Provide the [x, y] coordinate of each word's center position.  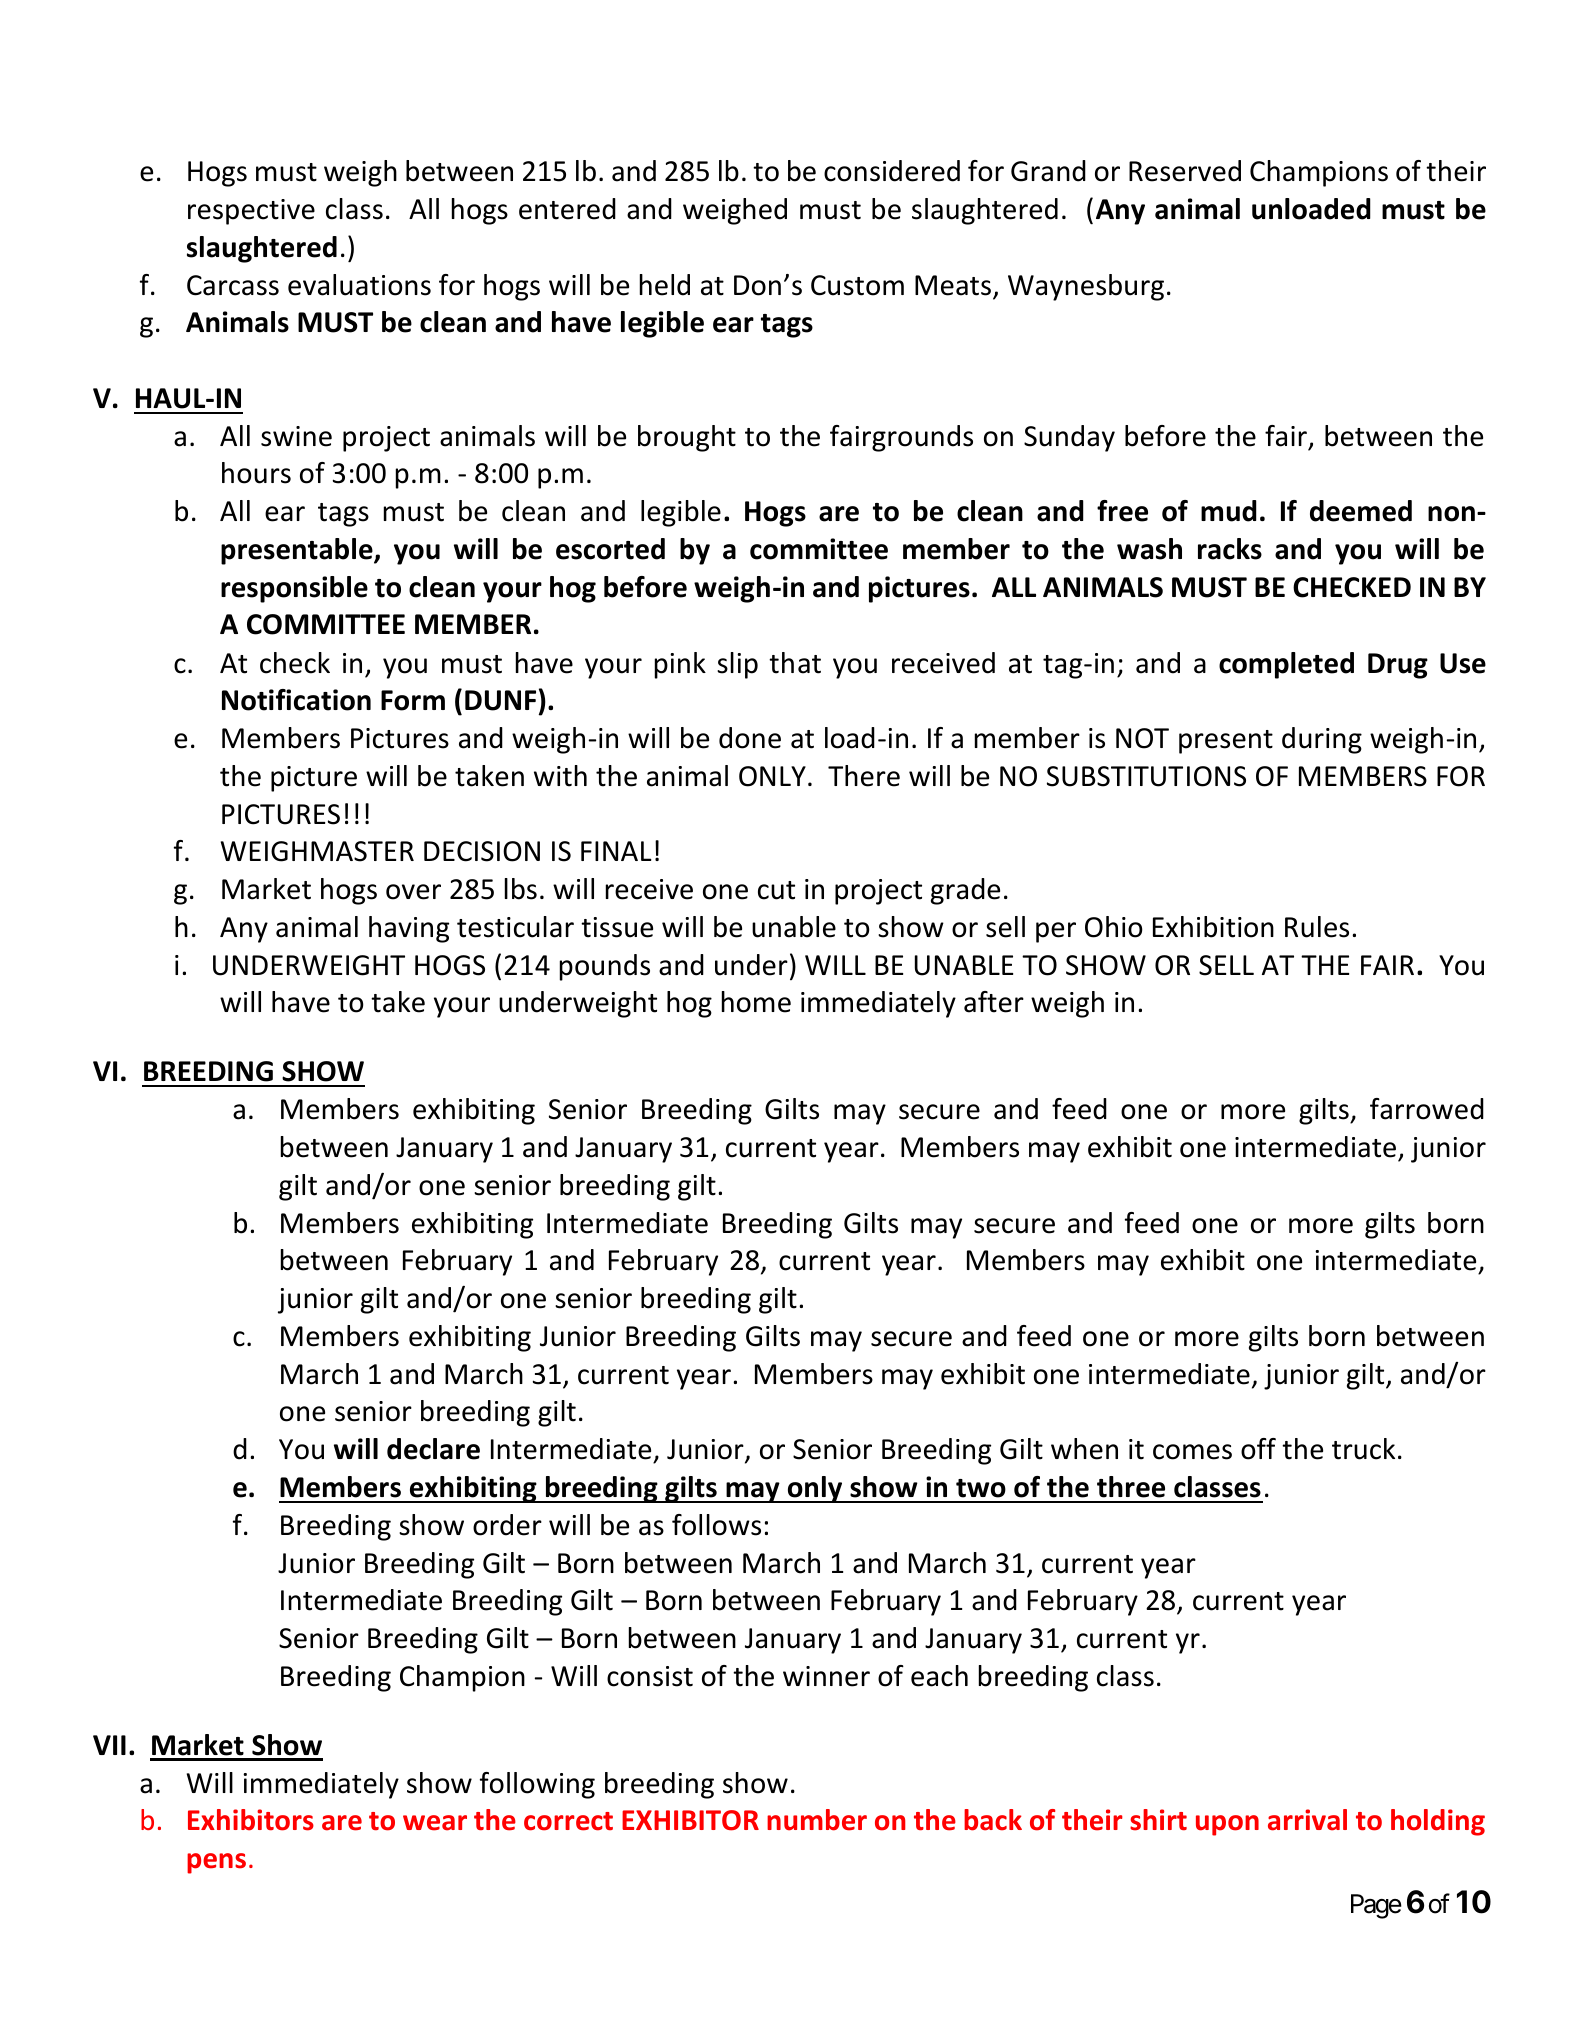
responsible [294, 589]
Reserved [1185, 171]
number [817, 1820]
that [795, 663]
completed [1286, 665]
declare [433, 1449]
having [409, 929]
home [756, 1002]
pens [216, 1863]
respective [251, 212]
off [1258, 1449]
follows [716, 1525]
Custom [857, 285]
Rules [1317, 927]
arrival [1307, 1820]
